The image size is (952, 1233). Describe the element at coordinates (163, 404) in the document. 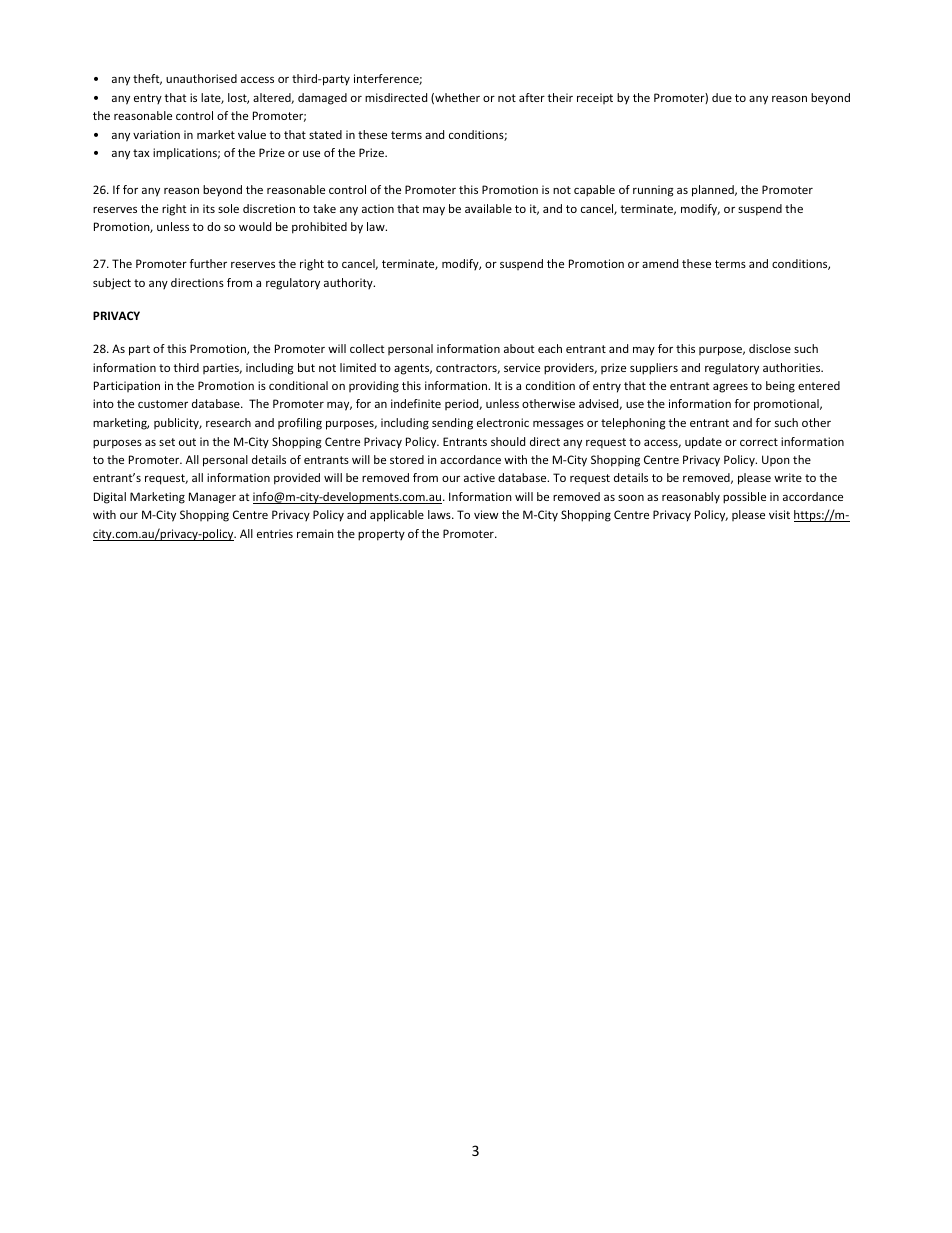

I see `customer` at that location.
